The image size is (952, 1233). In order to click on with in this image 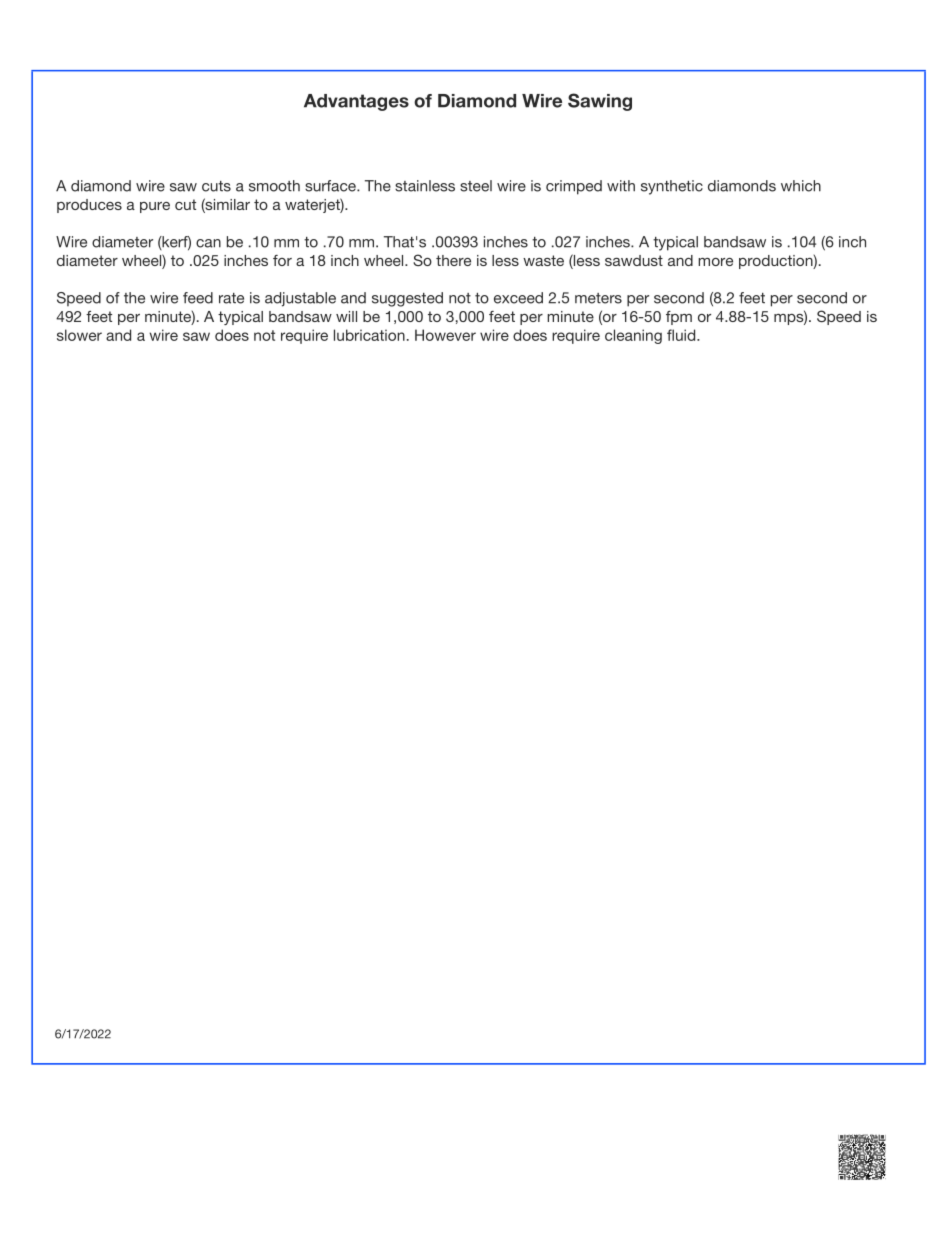, I will do `click(621, 186)`.
